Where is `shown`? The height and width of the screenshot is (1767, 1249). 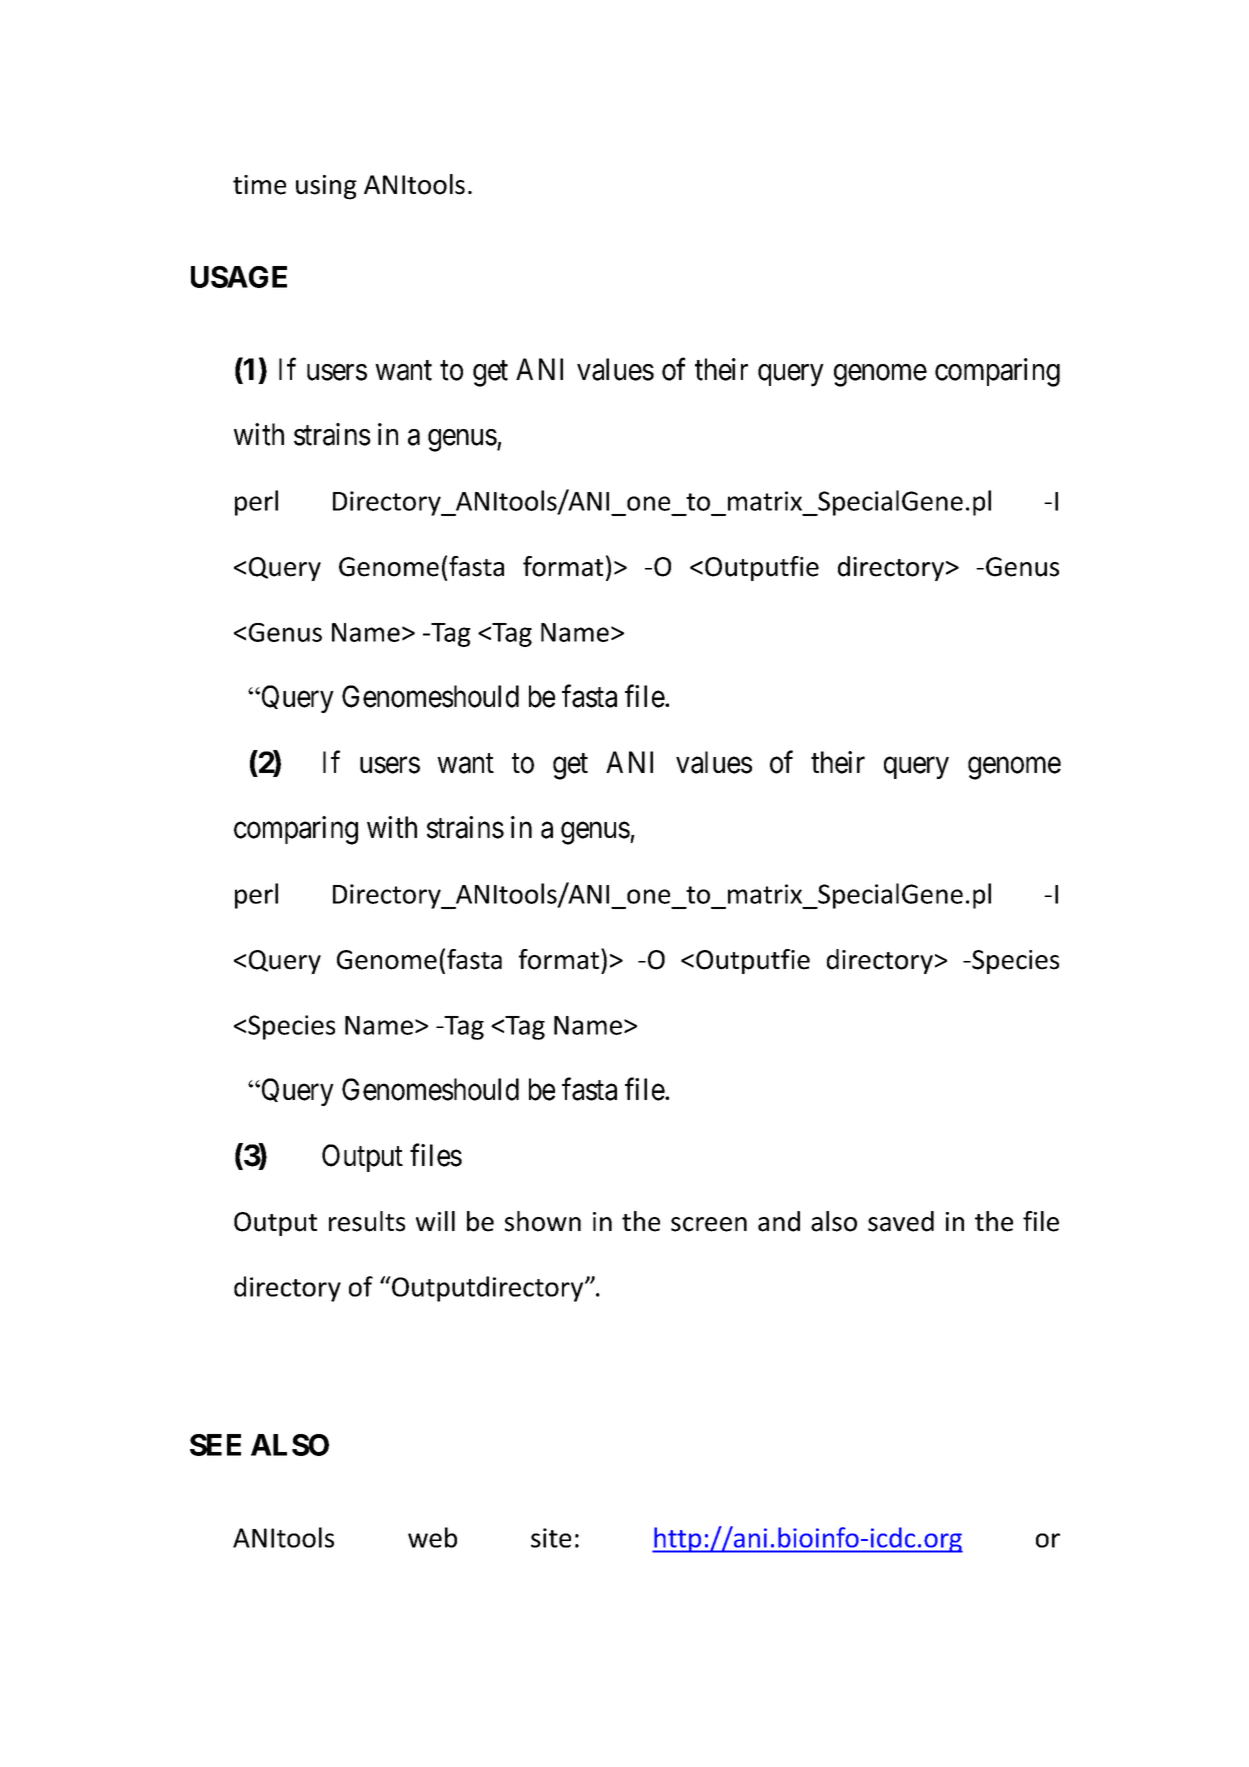
shown is located at coordinates (543, 1221).
